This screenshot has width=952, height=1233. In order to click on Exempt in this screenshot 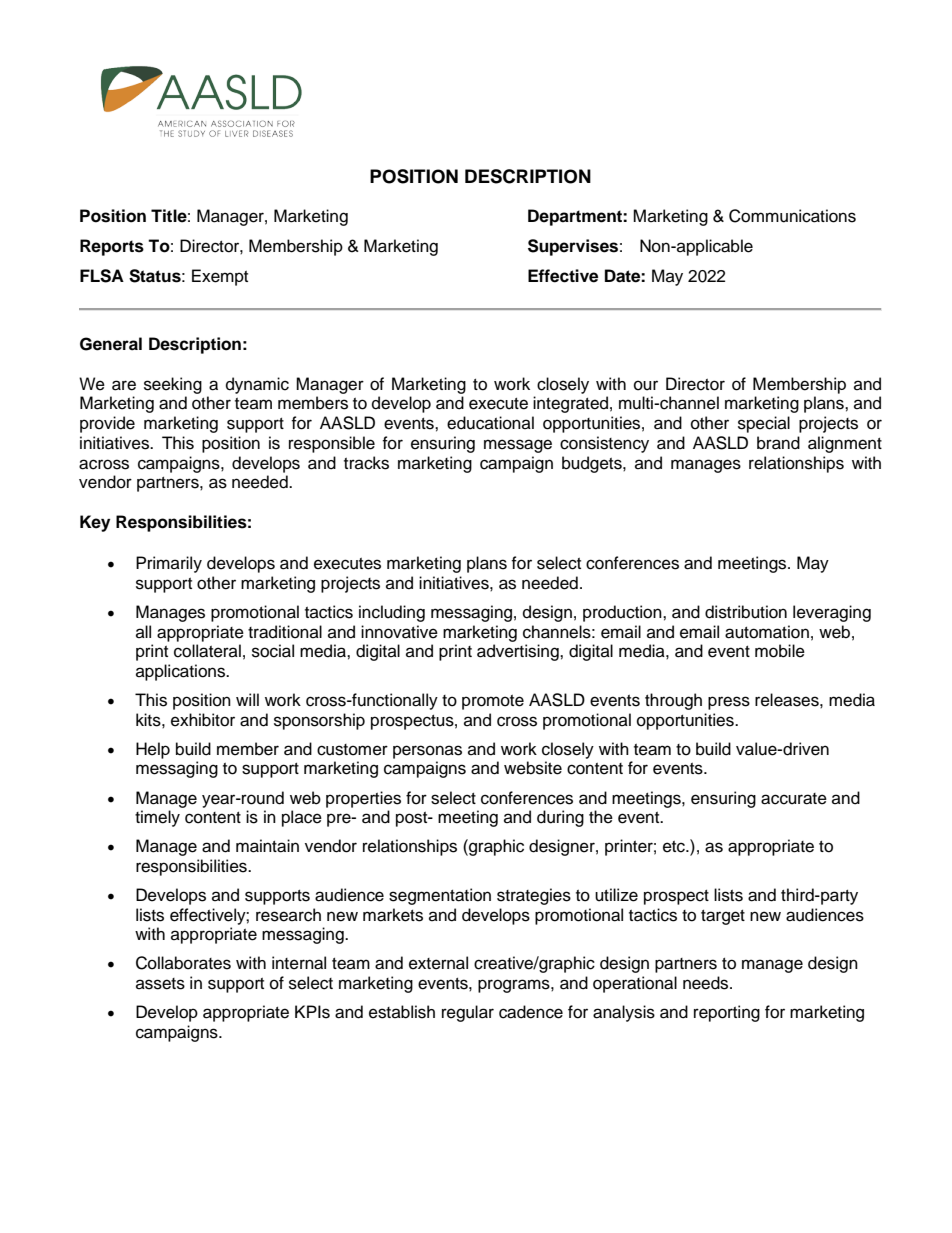, I will do `click(220, 277)`.
